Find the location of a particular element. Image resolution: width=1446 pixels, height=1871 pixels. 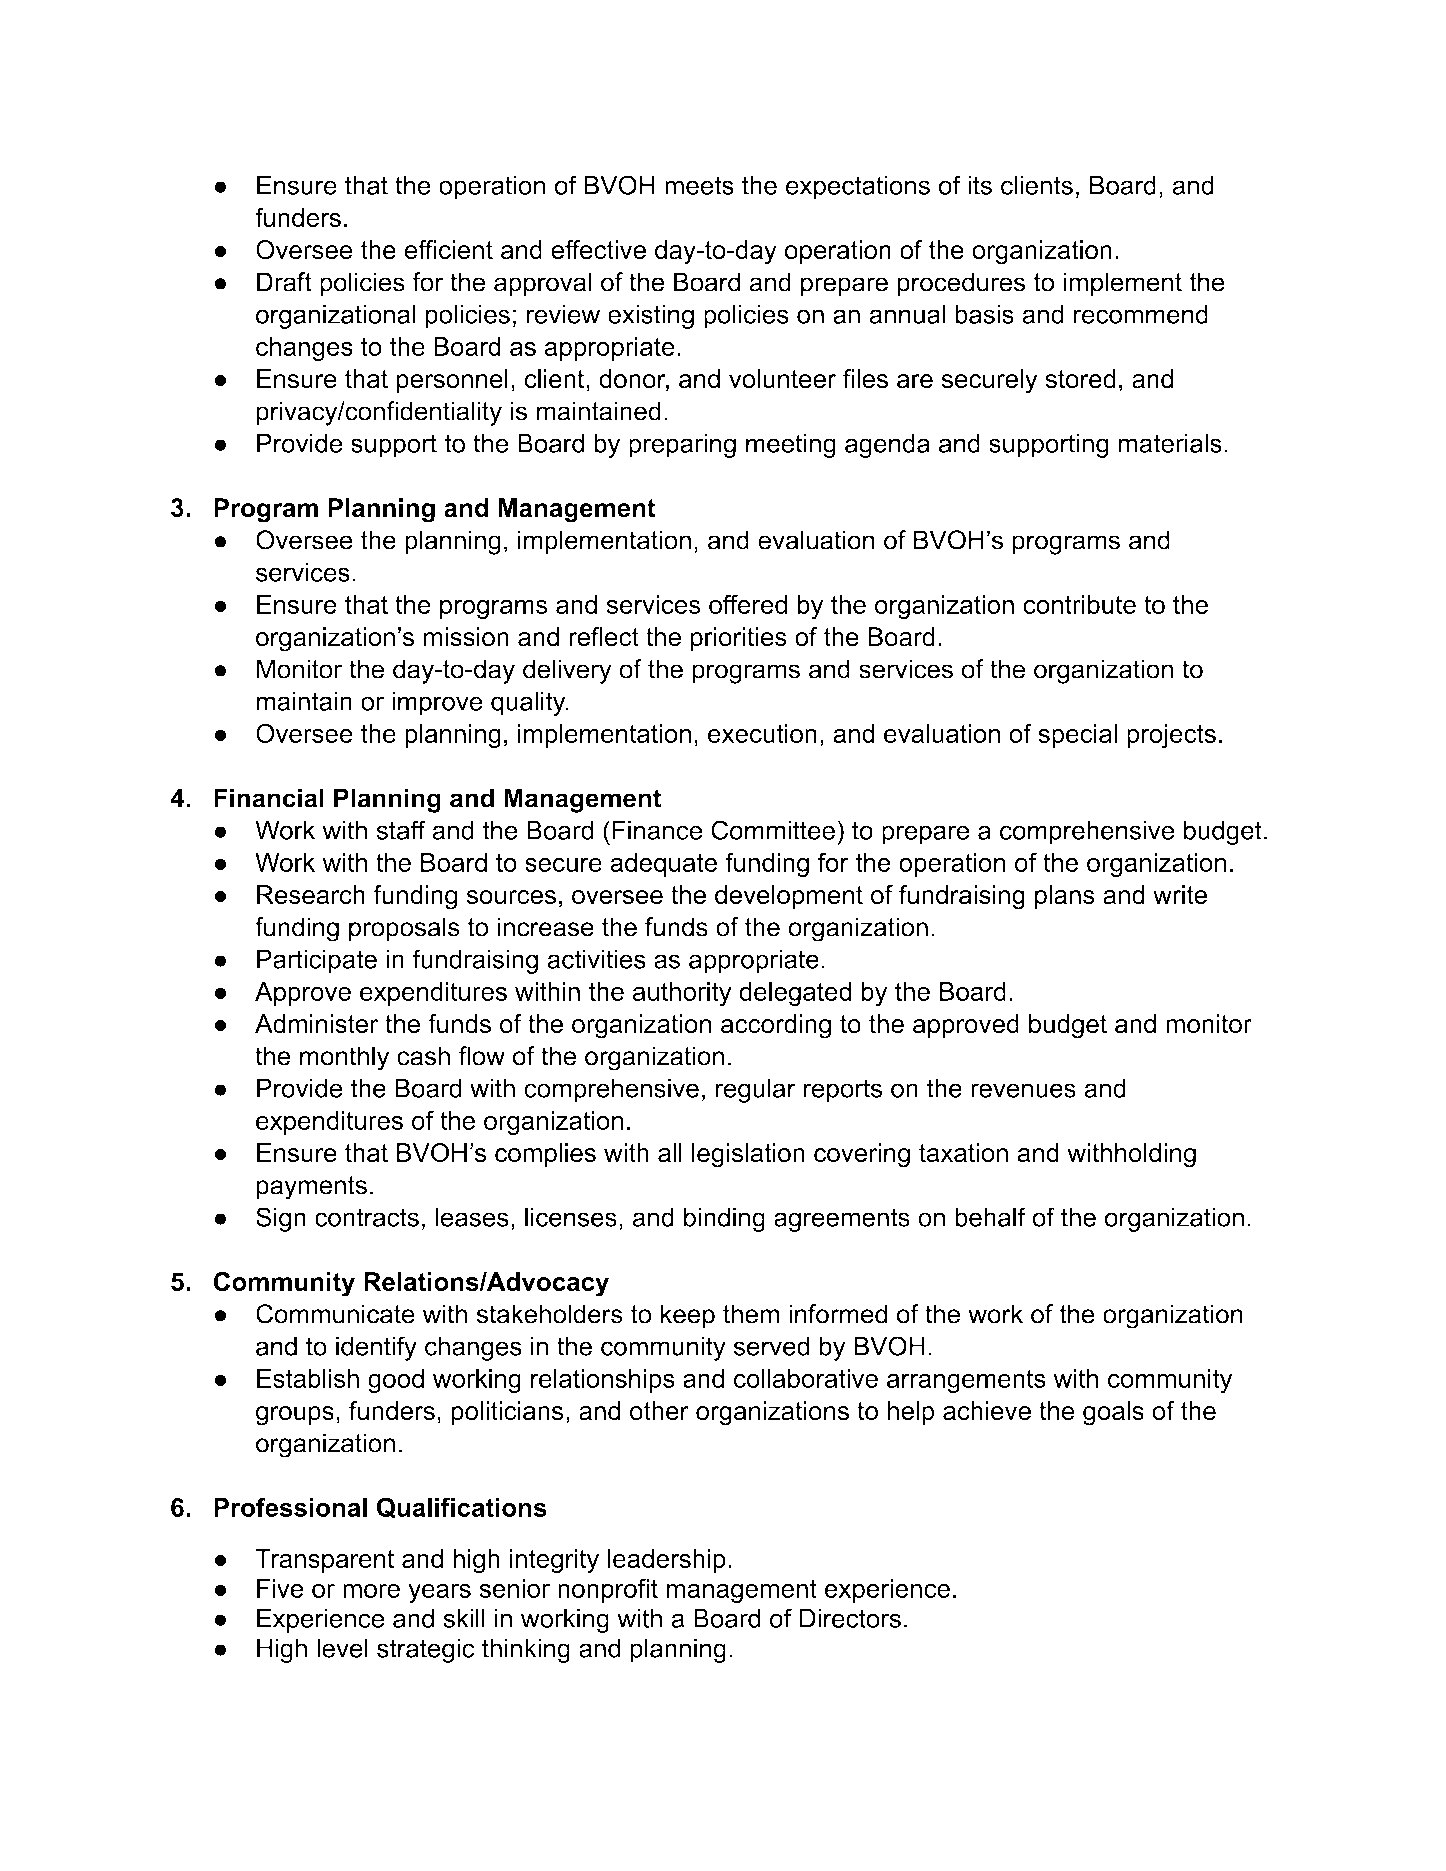

Directors is located at coordinates (850, 1618).
